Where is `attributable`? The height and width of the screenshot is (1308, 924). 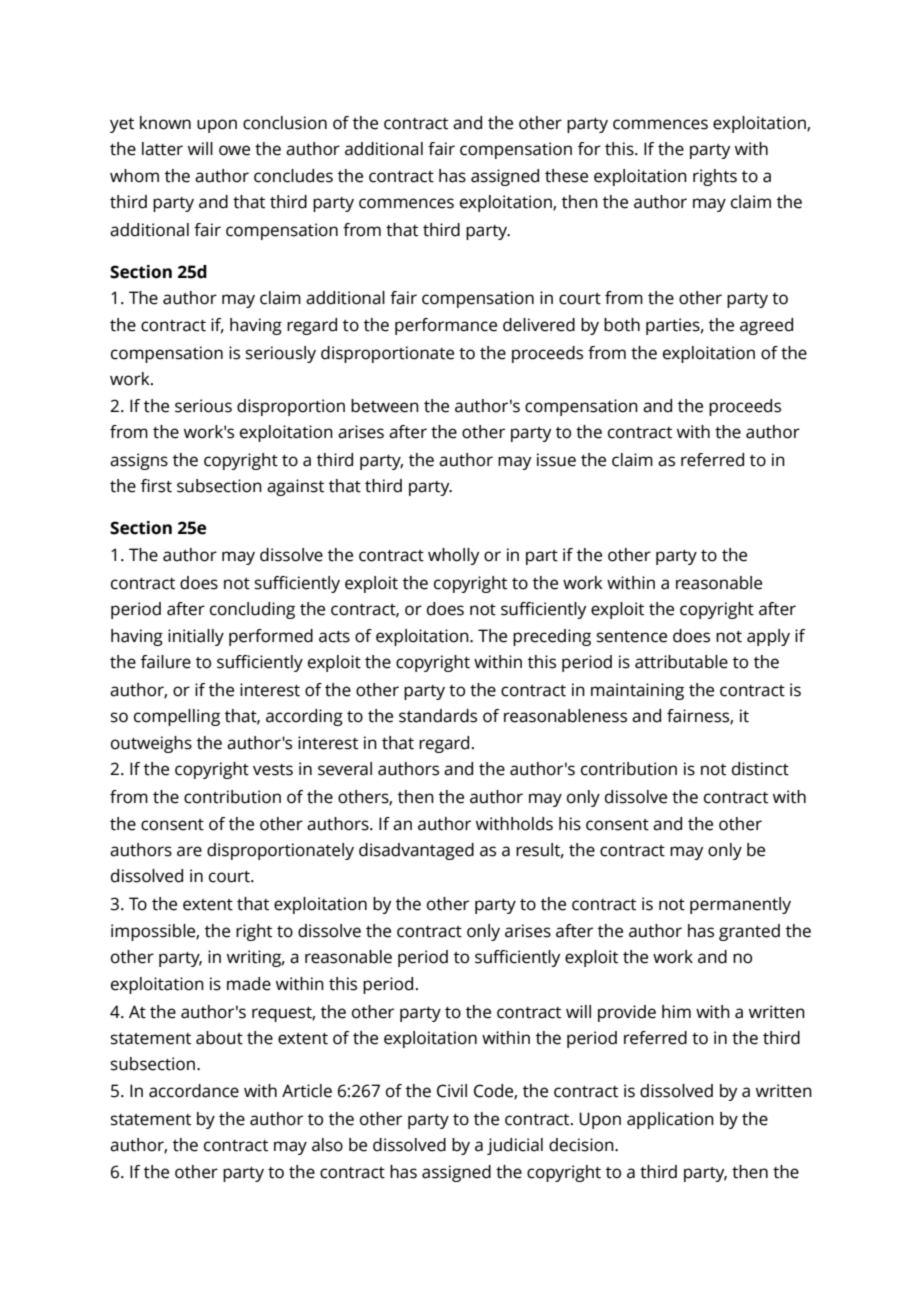
attributable is located at coordinates (681, 662).
